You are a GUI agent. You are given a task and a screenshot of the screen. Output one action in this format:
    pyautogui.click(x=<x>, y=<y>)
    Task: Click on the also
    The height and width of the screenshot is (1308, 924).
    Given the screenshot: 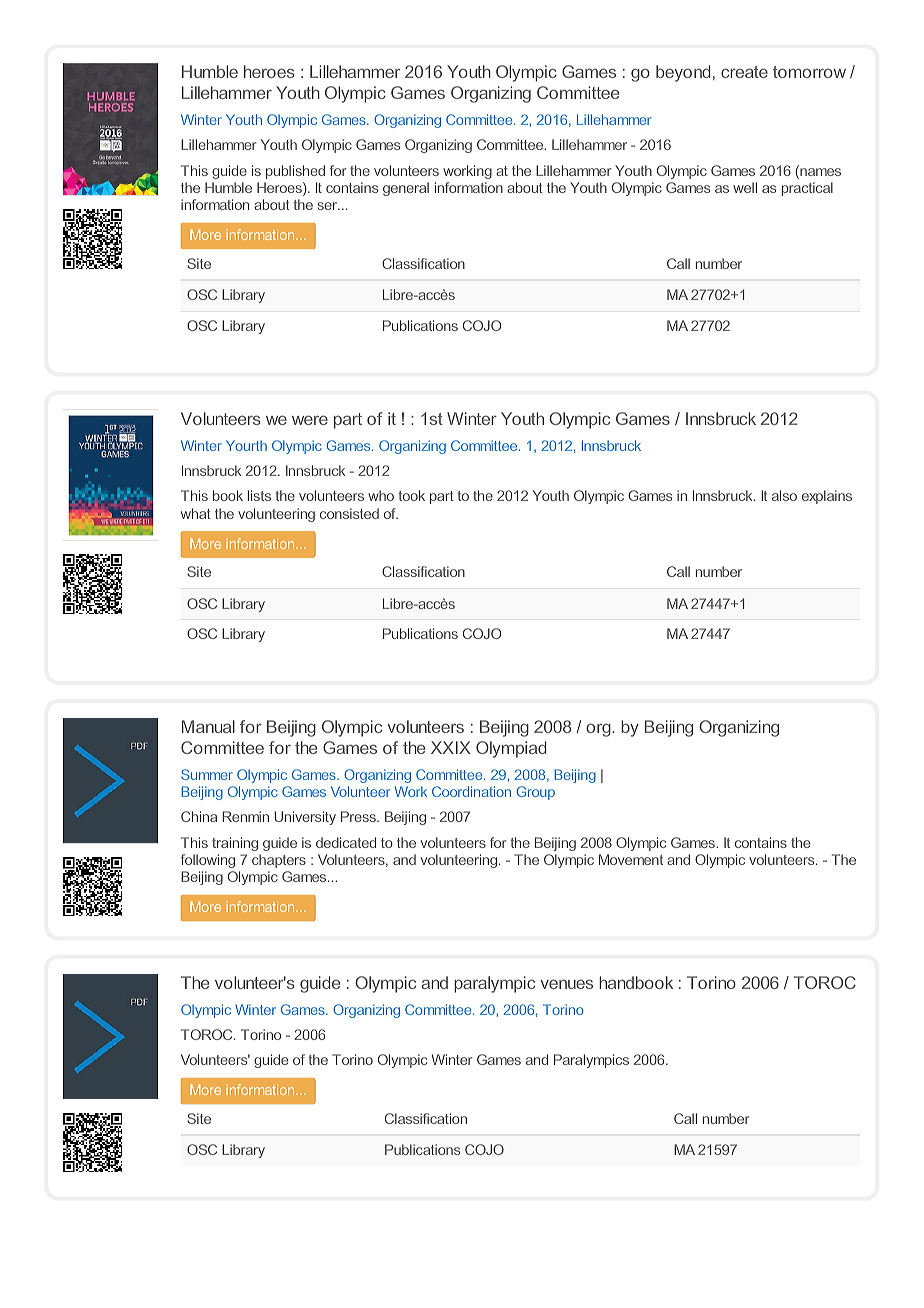 What is the action you would take?
    pyautogui.click(x=784, y=495)
